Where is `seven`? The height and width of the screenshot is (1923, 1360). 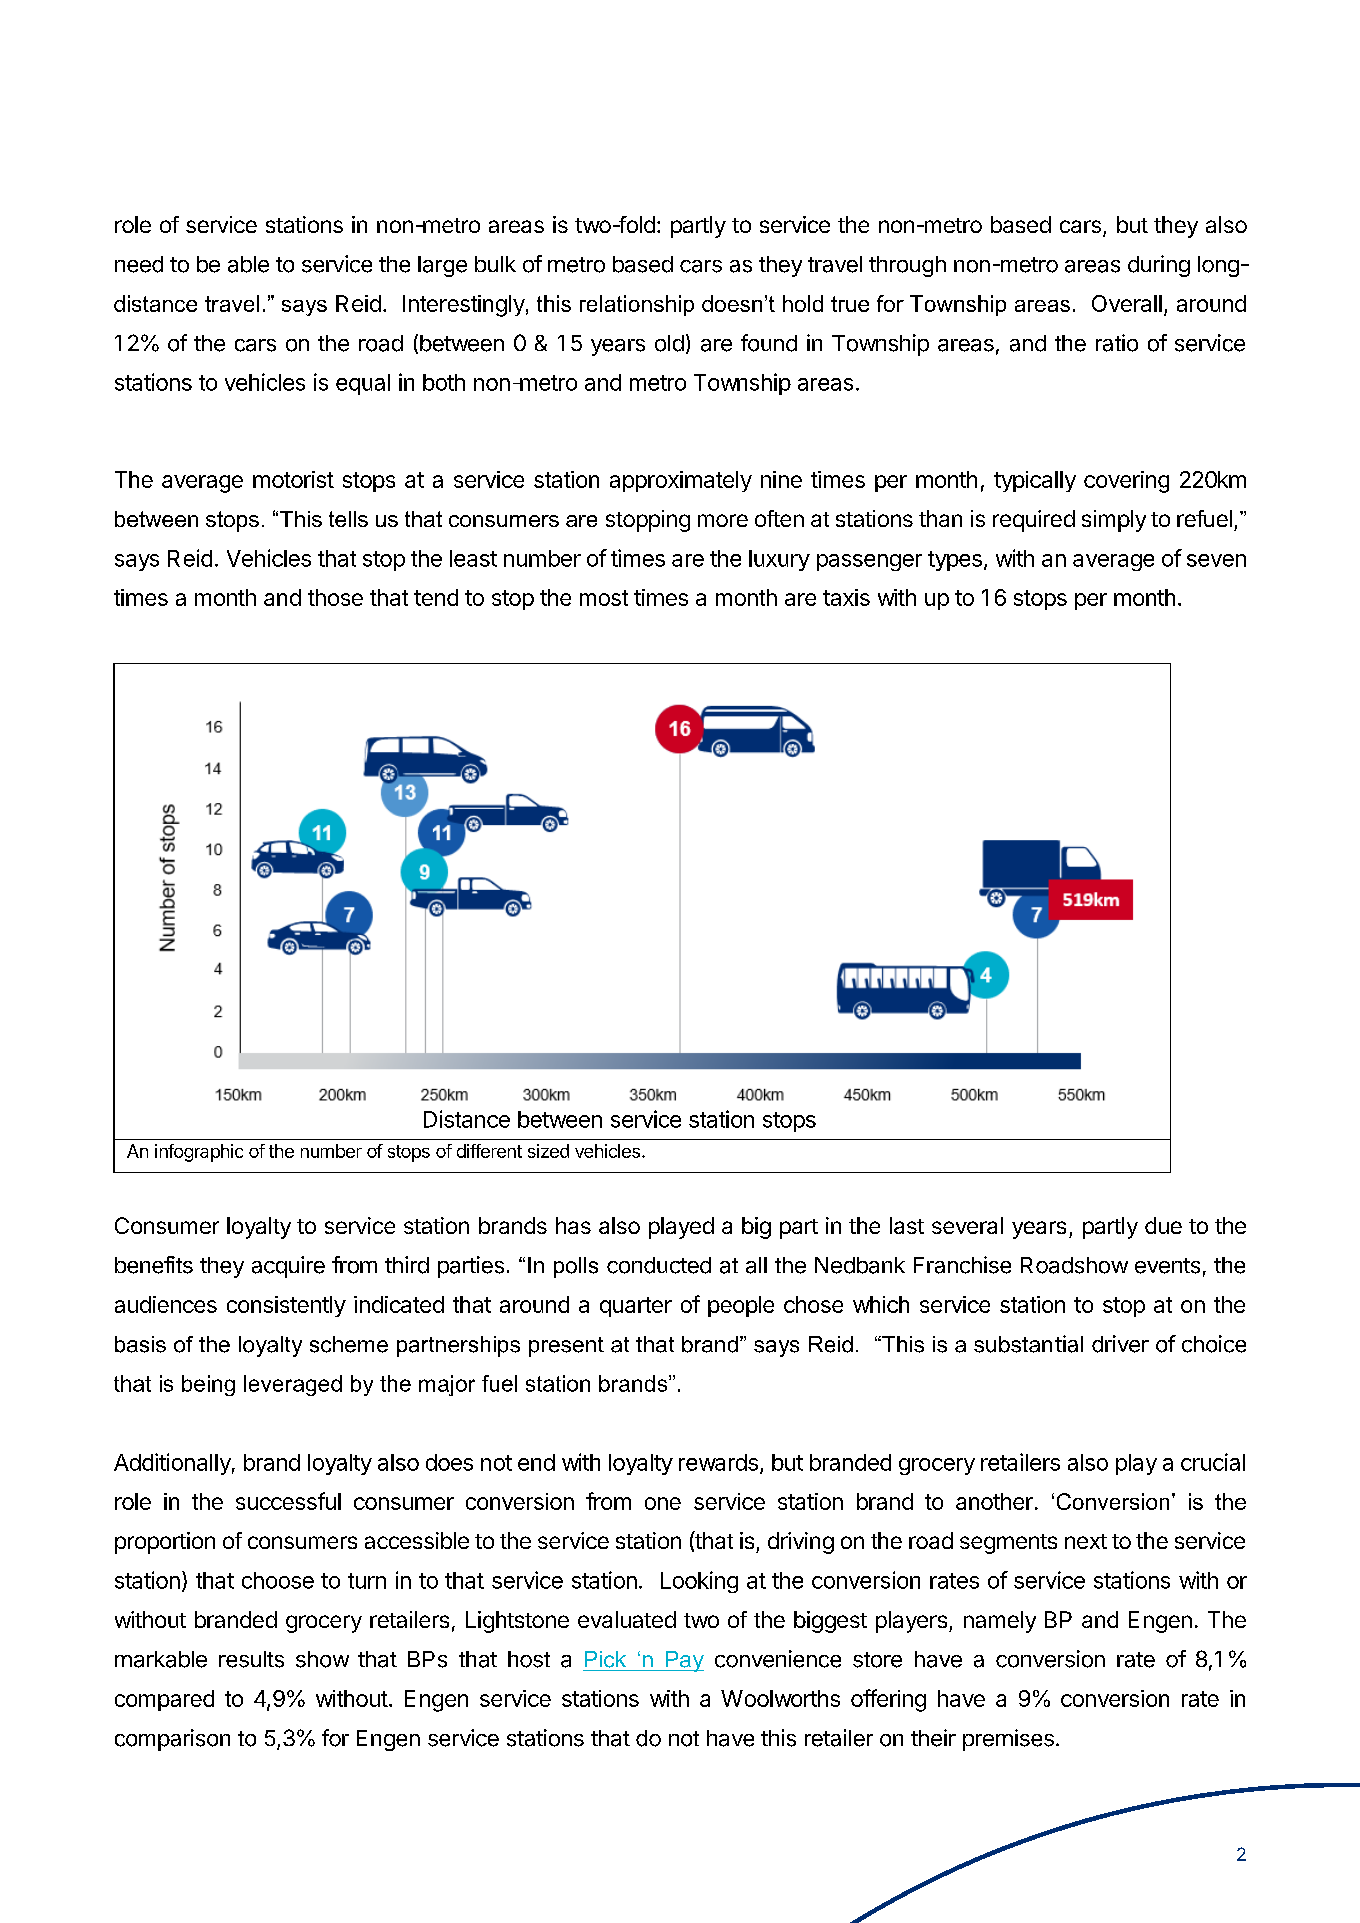 seven is located at coordinates (1216, 560).
